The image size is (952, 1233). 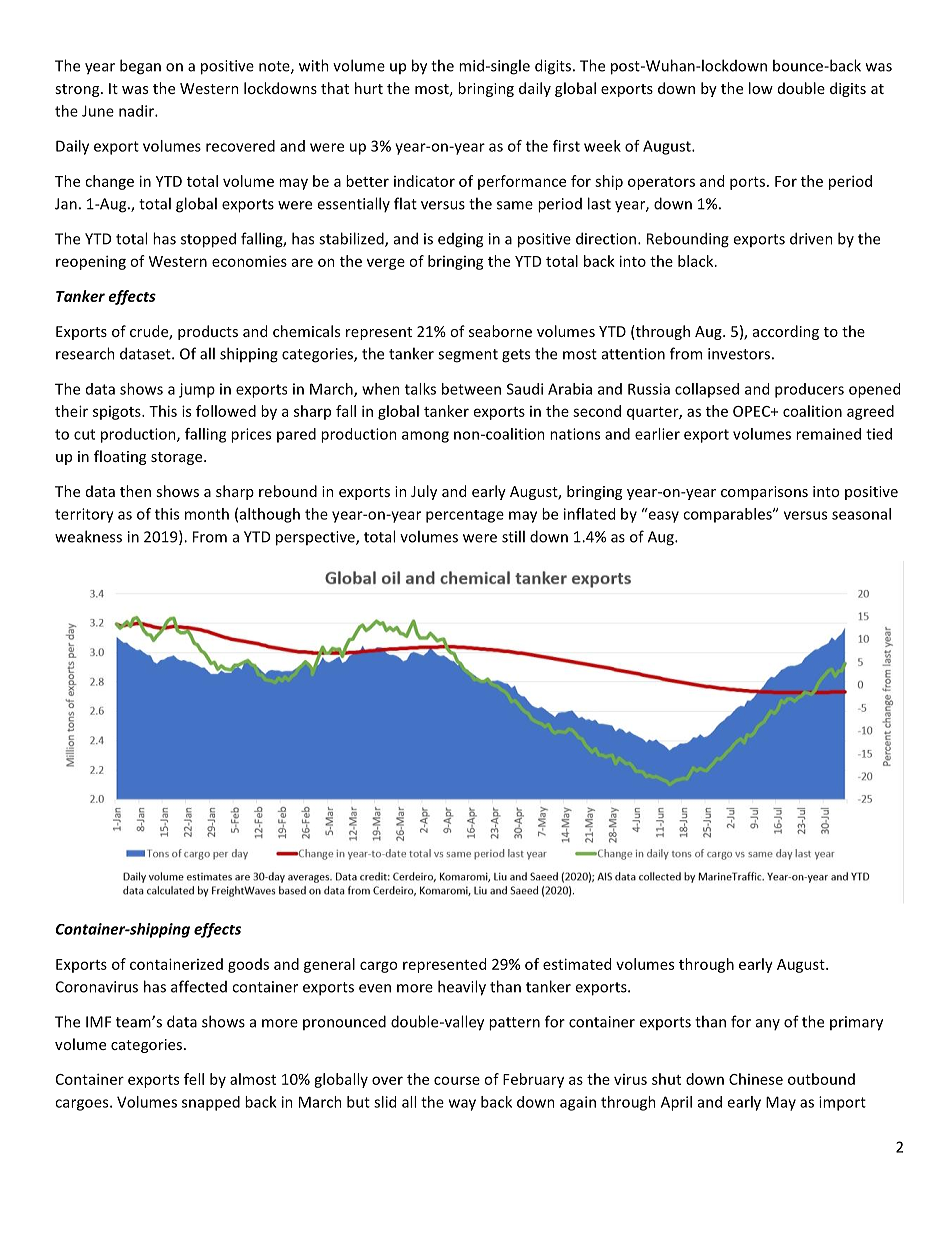 What do you see at coordinates (786, 332) in the page?
I see `according` at bounding box center [786, 332].
